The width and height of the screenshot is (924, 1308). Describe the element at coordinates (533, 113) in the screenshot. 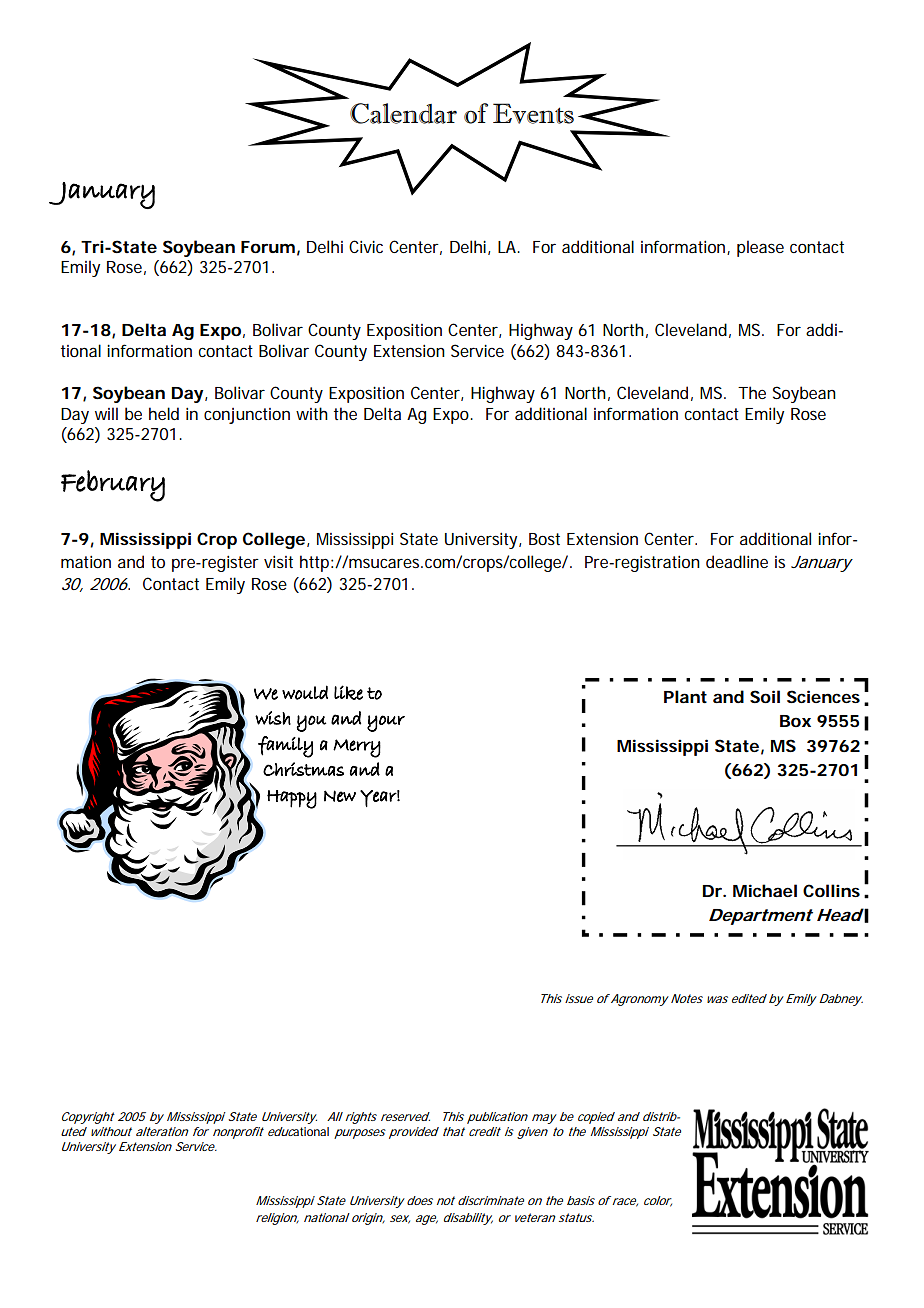

I see `Events` at that location.
